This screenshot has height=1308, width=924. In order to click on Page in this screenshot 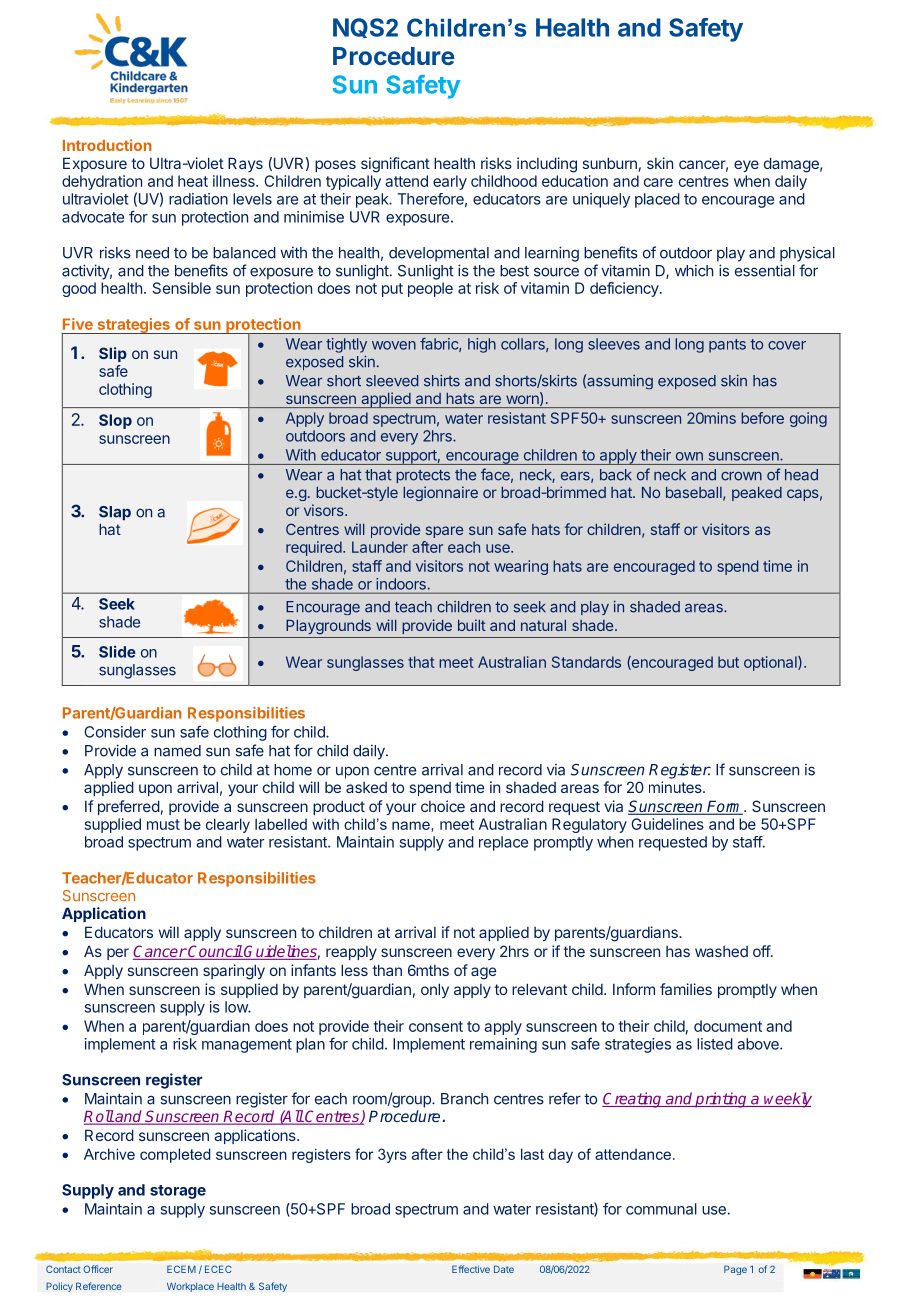, I will do `click(735, 1270)`.
